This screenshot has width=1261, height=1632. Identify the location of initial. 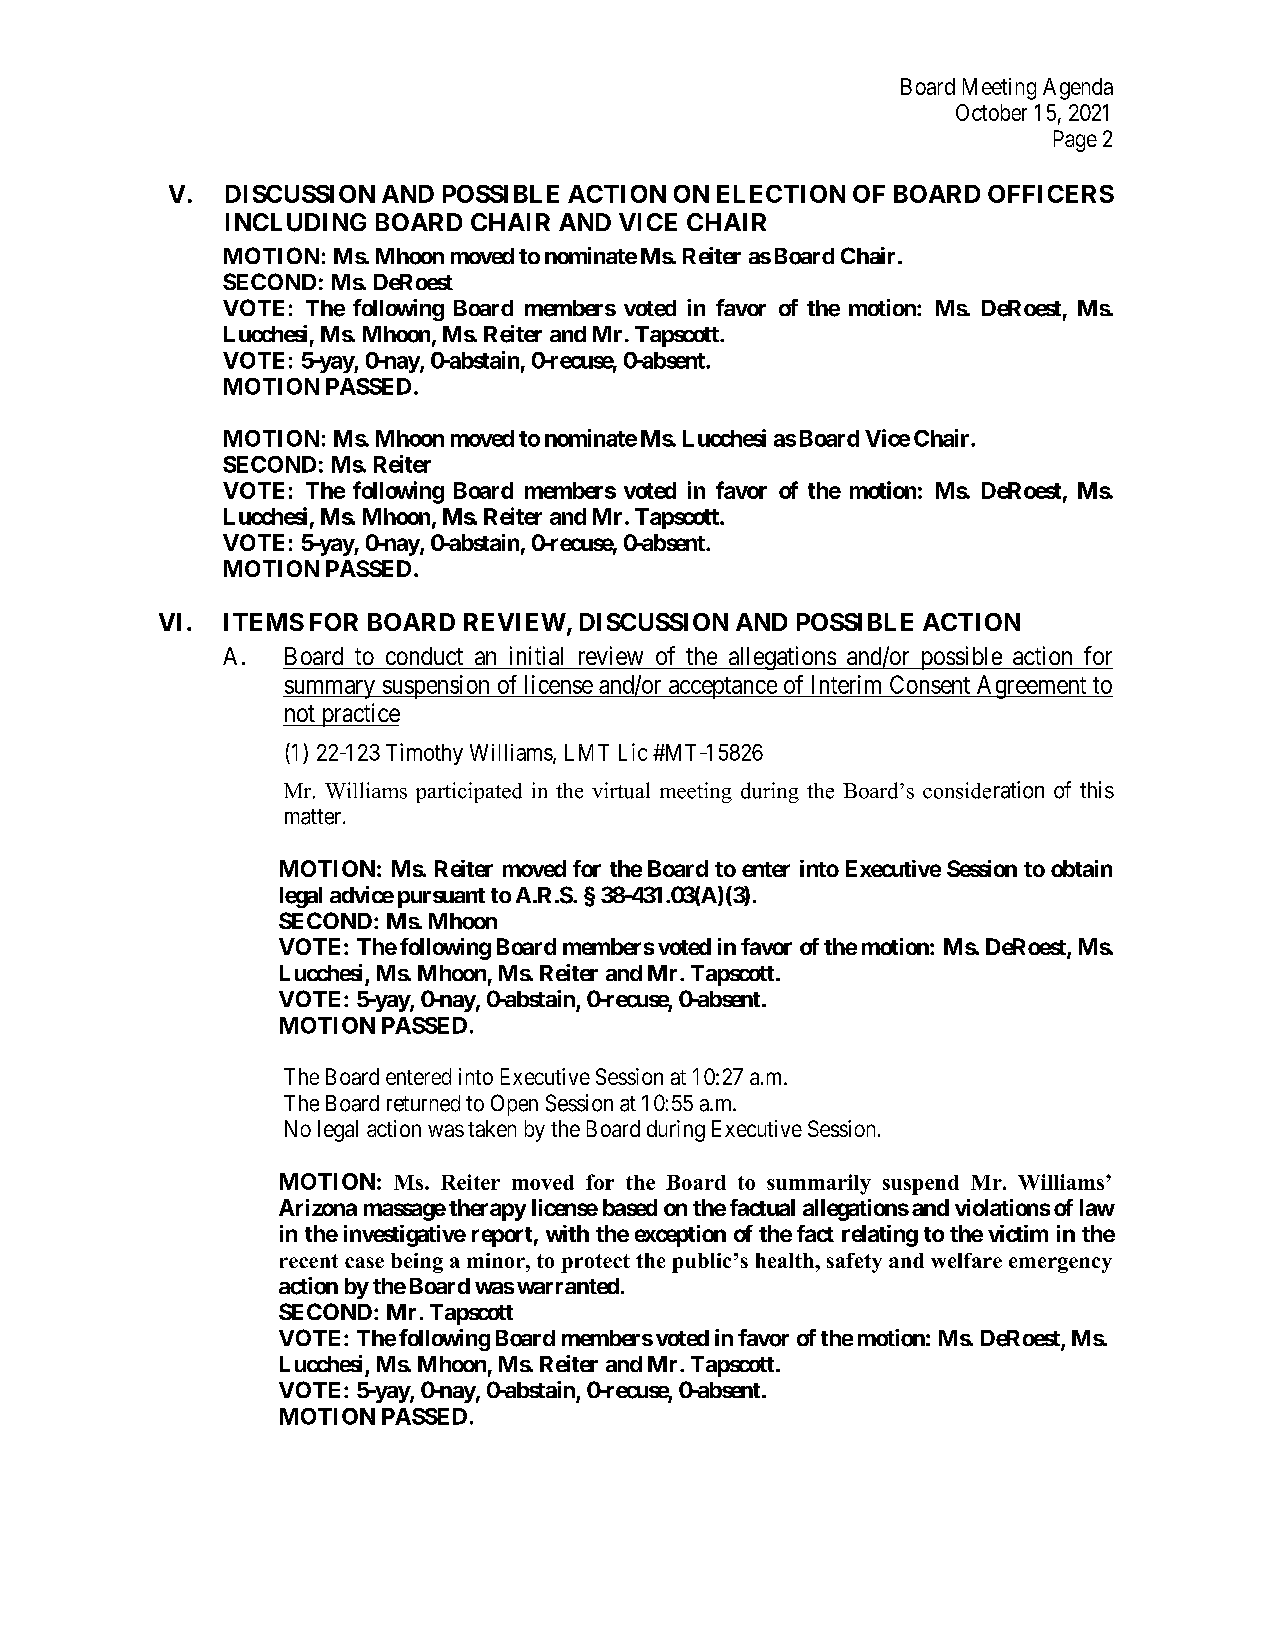
(536, 655).
